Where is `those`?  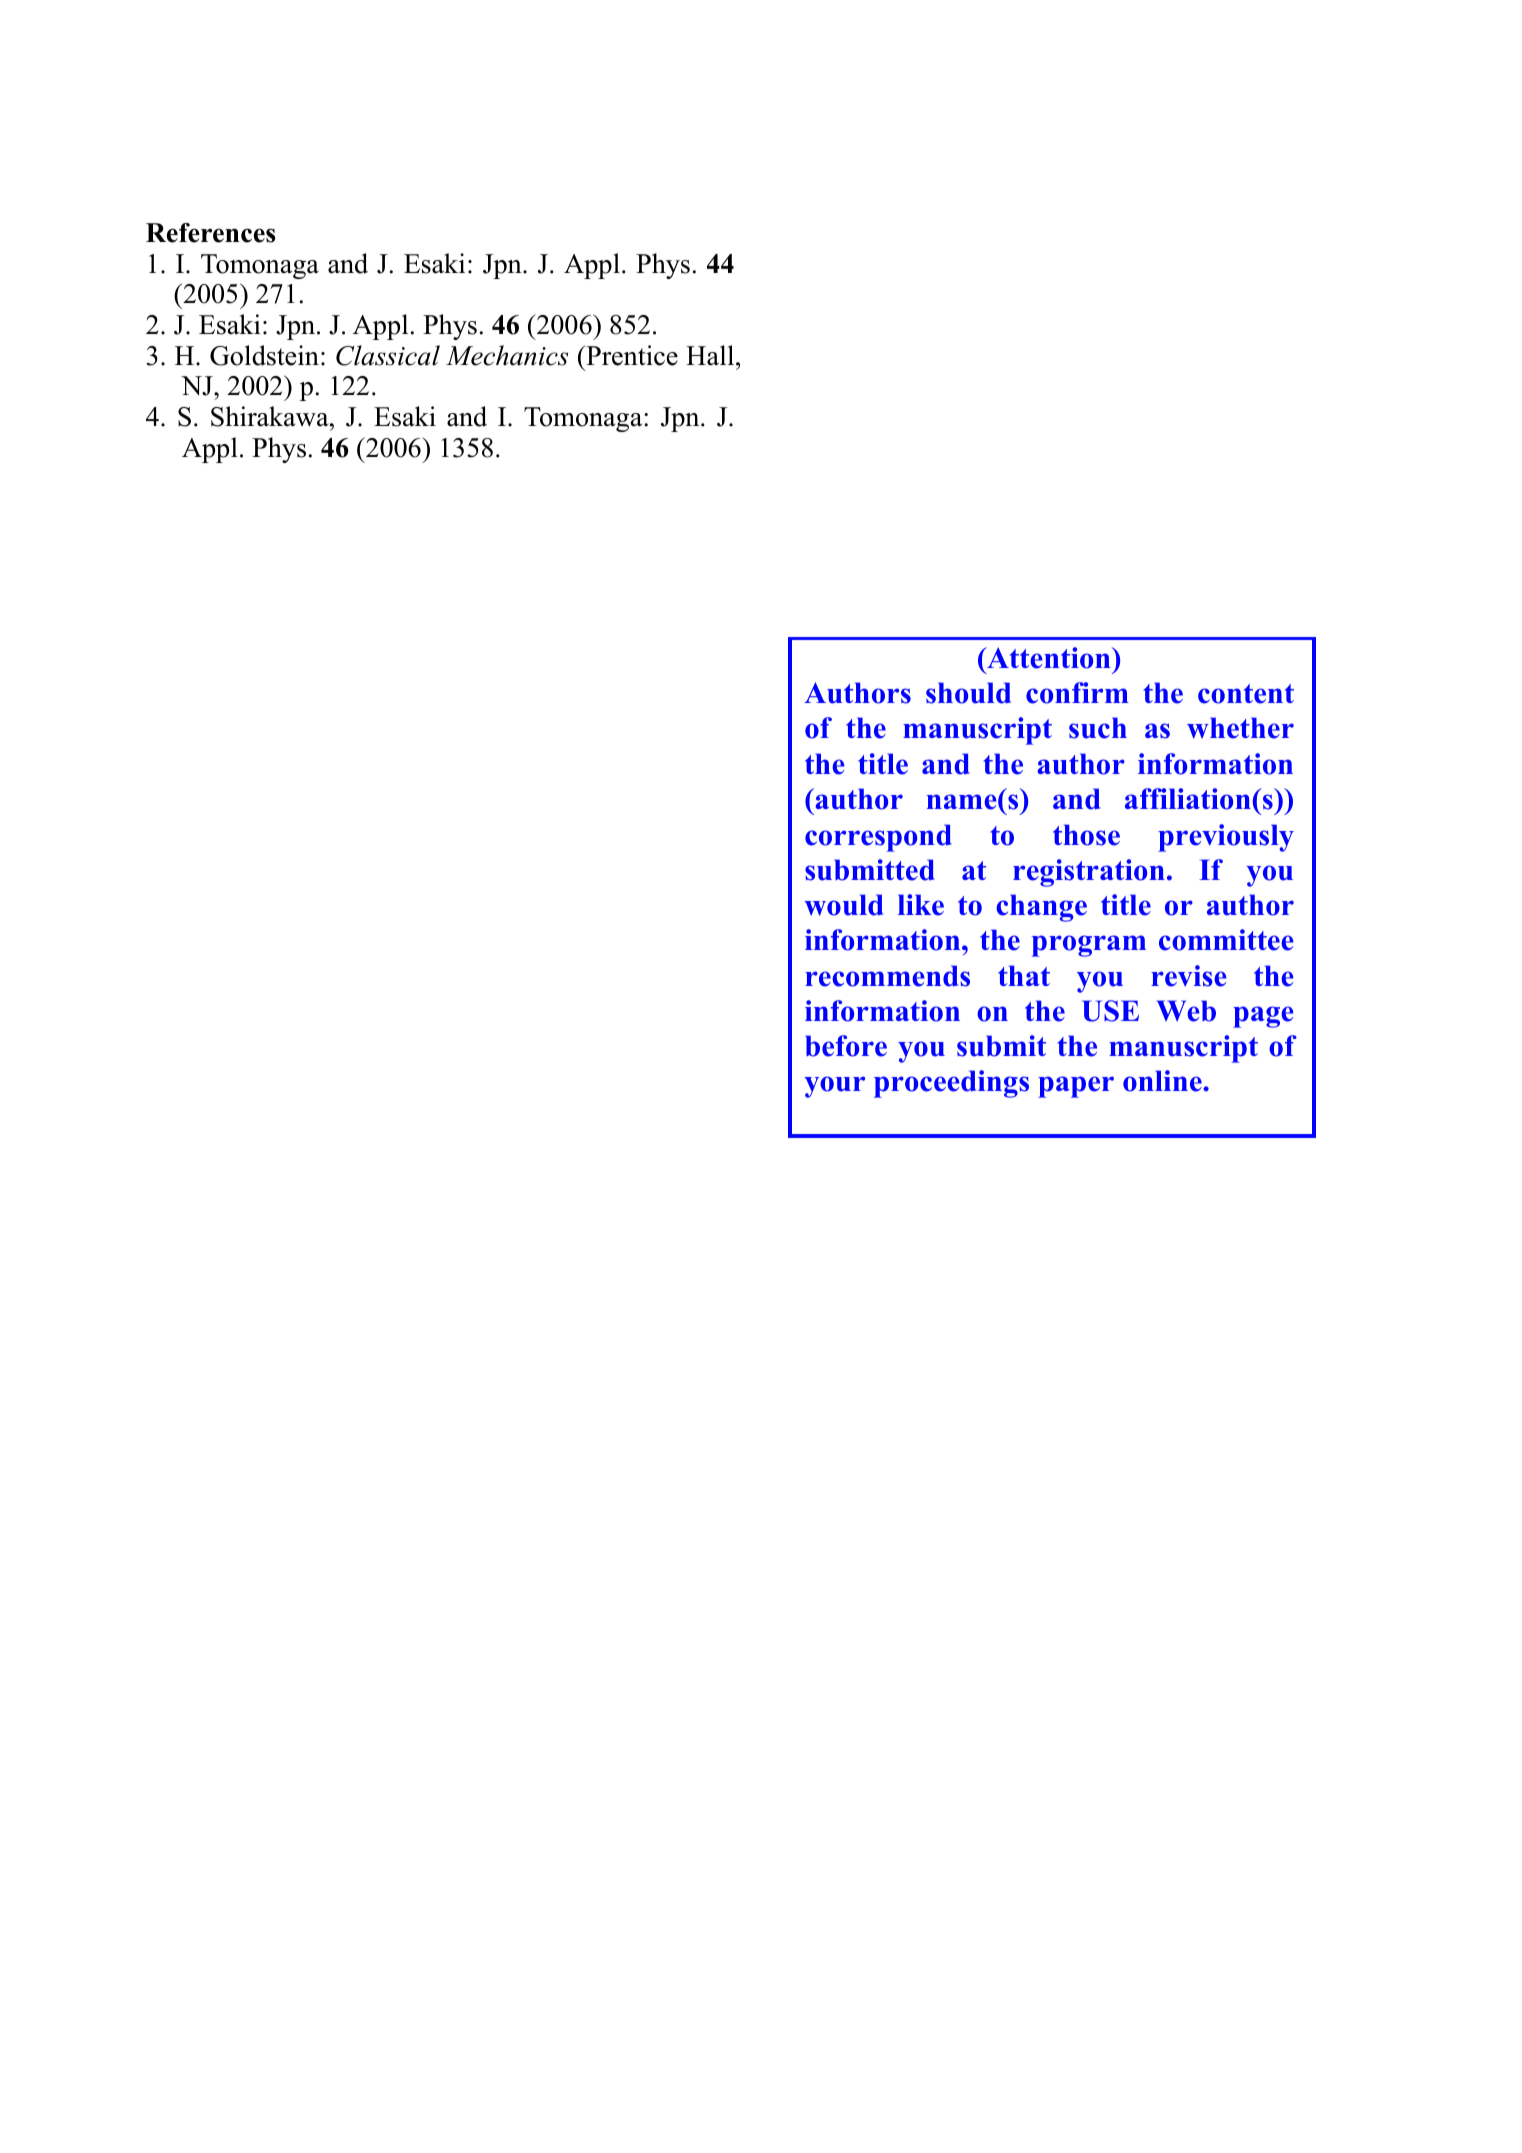 those is located at coordinates (1086, 835).
